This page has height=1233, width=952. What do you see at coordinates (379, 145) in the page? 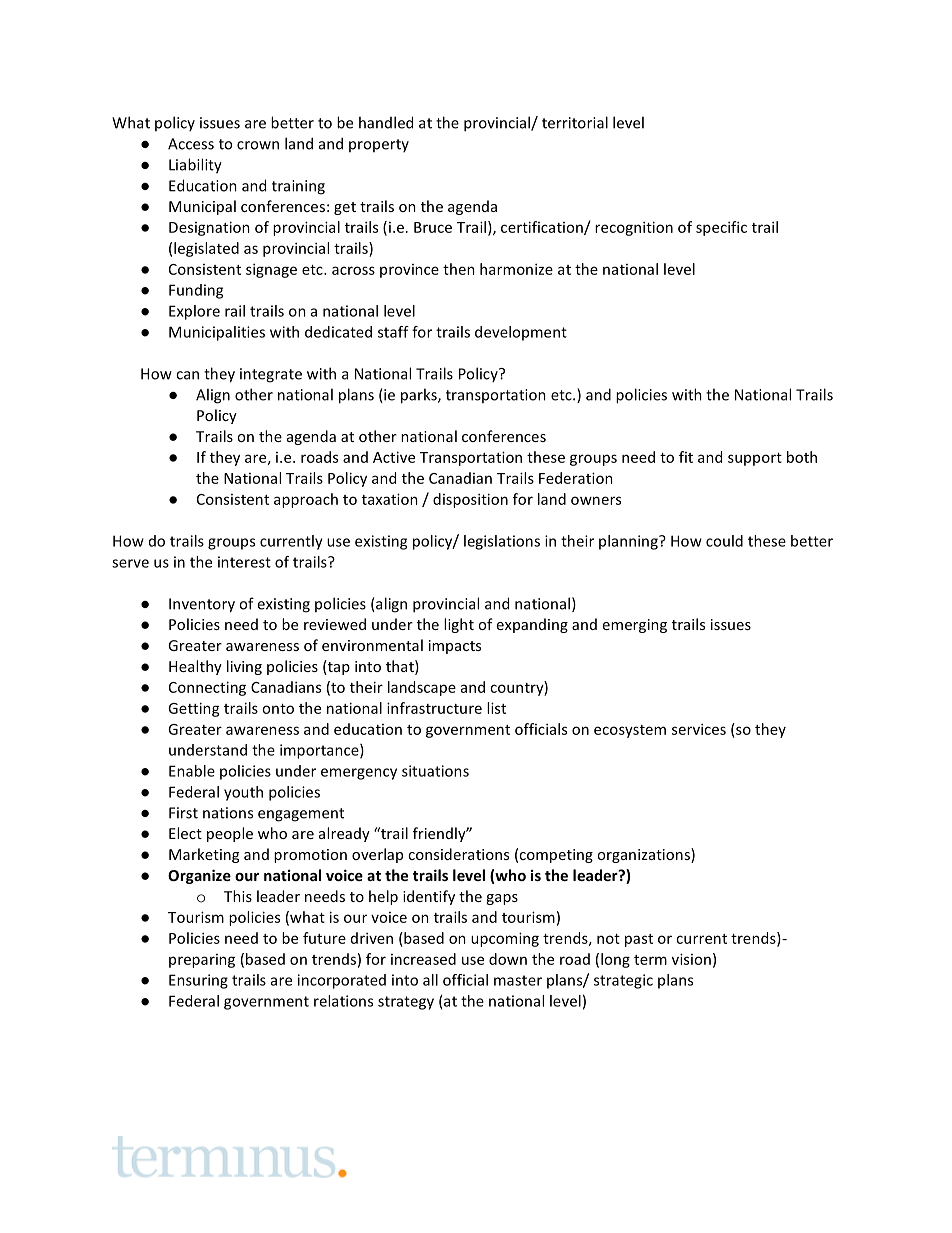
I see `property` at bounding box center [379, 145].
